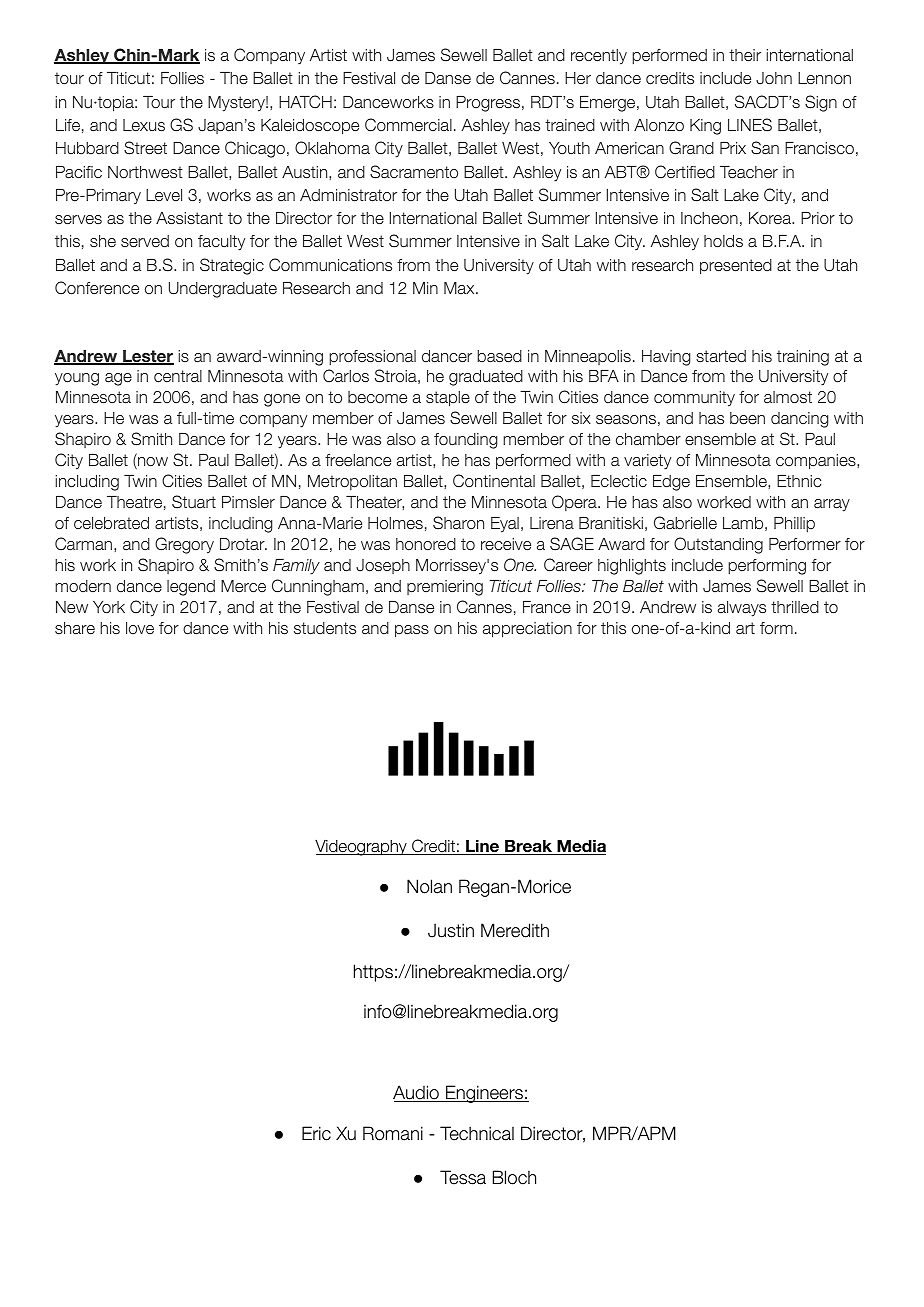 The height and width of the page is (1307, 924). I want to click on now, so click(152, 463).
